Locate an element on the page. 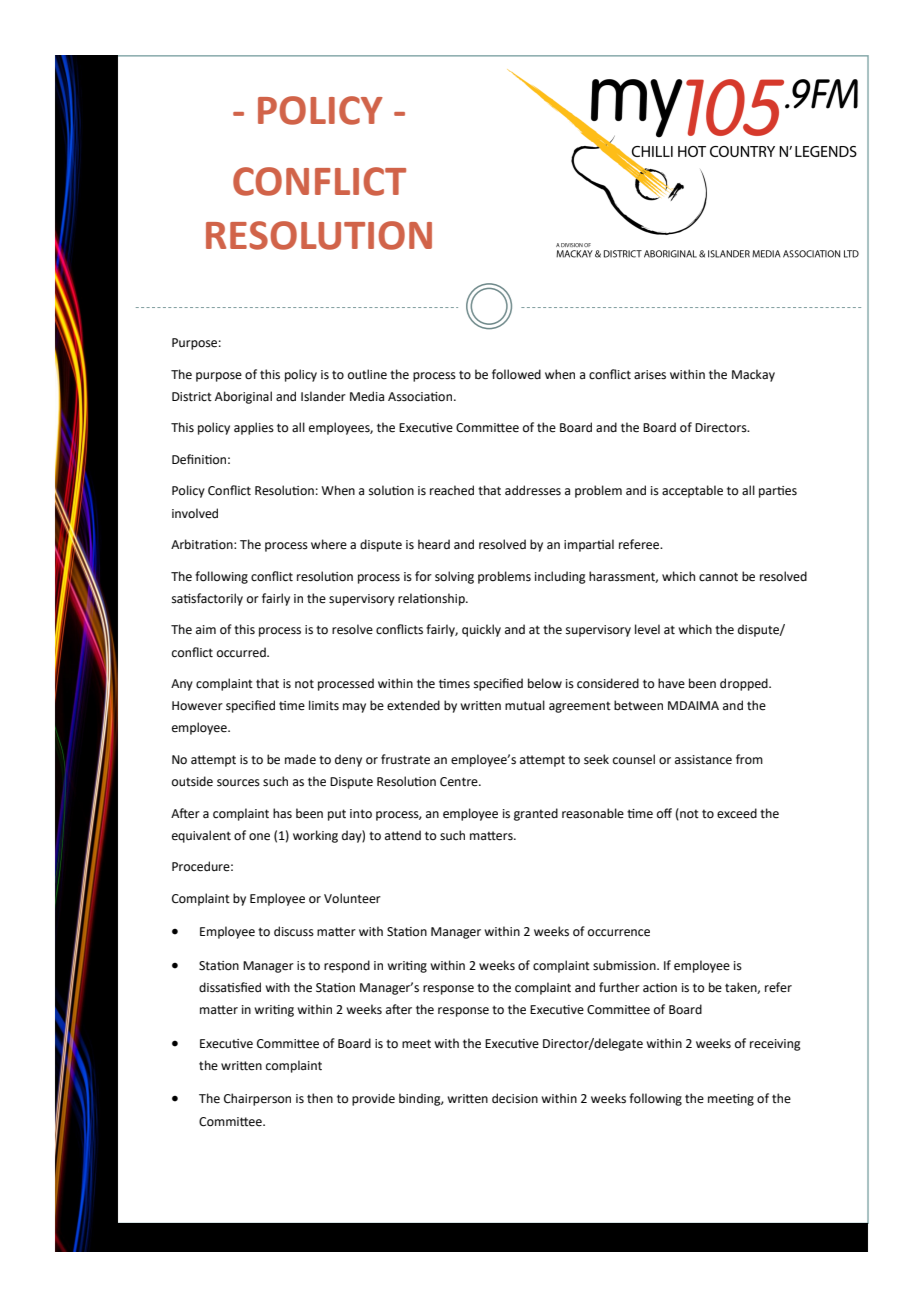  mutual is located at coordinates (525, 705).
